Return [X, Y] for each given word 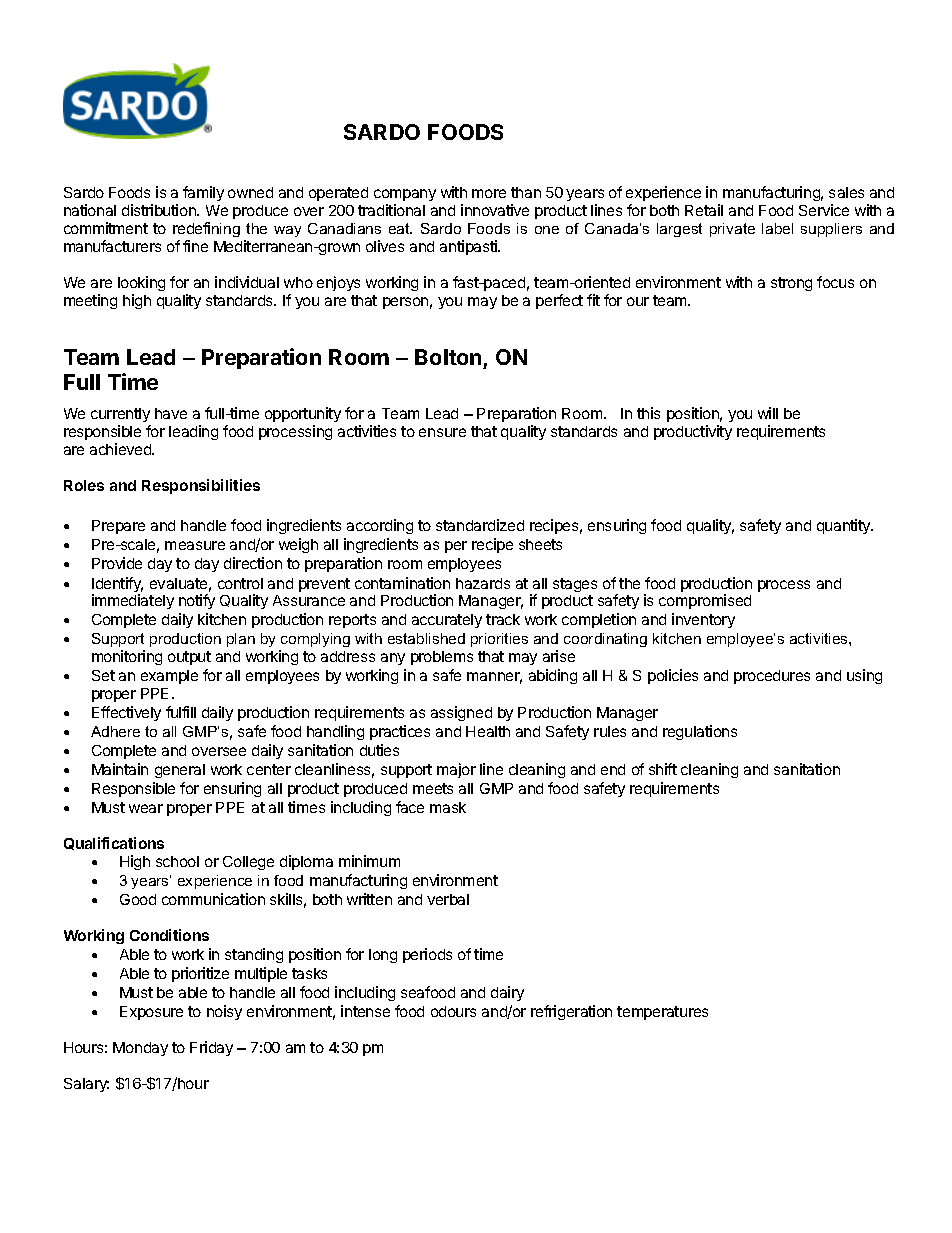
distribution [160, 210]
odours [453, 1011]
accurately [447, 621]
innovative [495, 210]
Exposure [151, 1013]
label [777, 228]
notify [197, 601]
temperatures [662, 1013]
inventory [703, 620]
